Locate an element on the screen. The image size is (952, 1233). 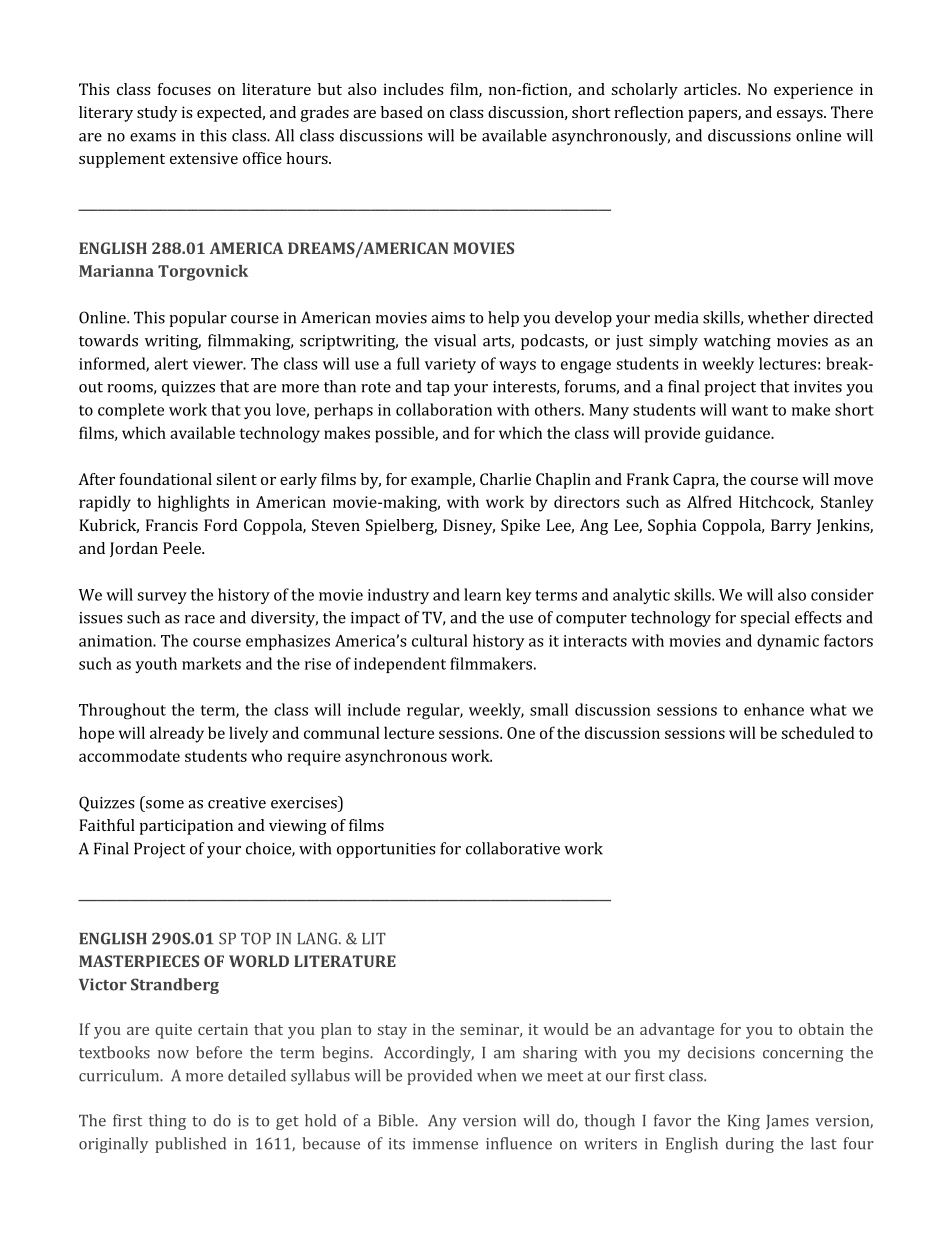
collaborative is located at coordinates (513, 848).
